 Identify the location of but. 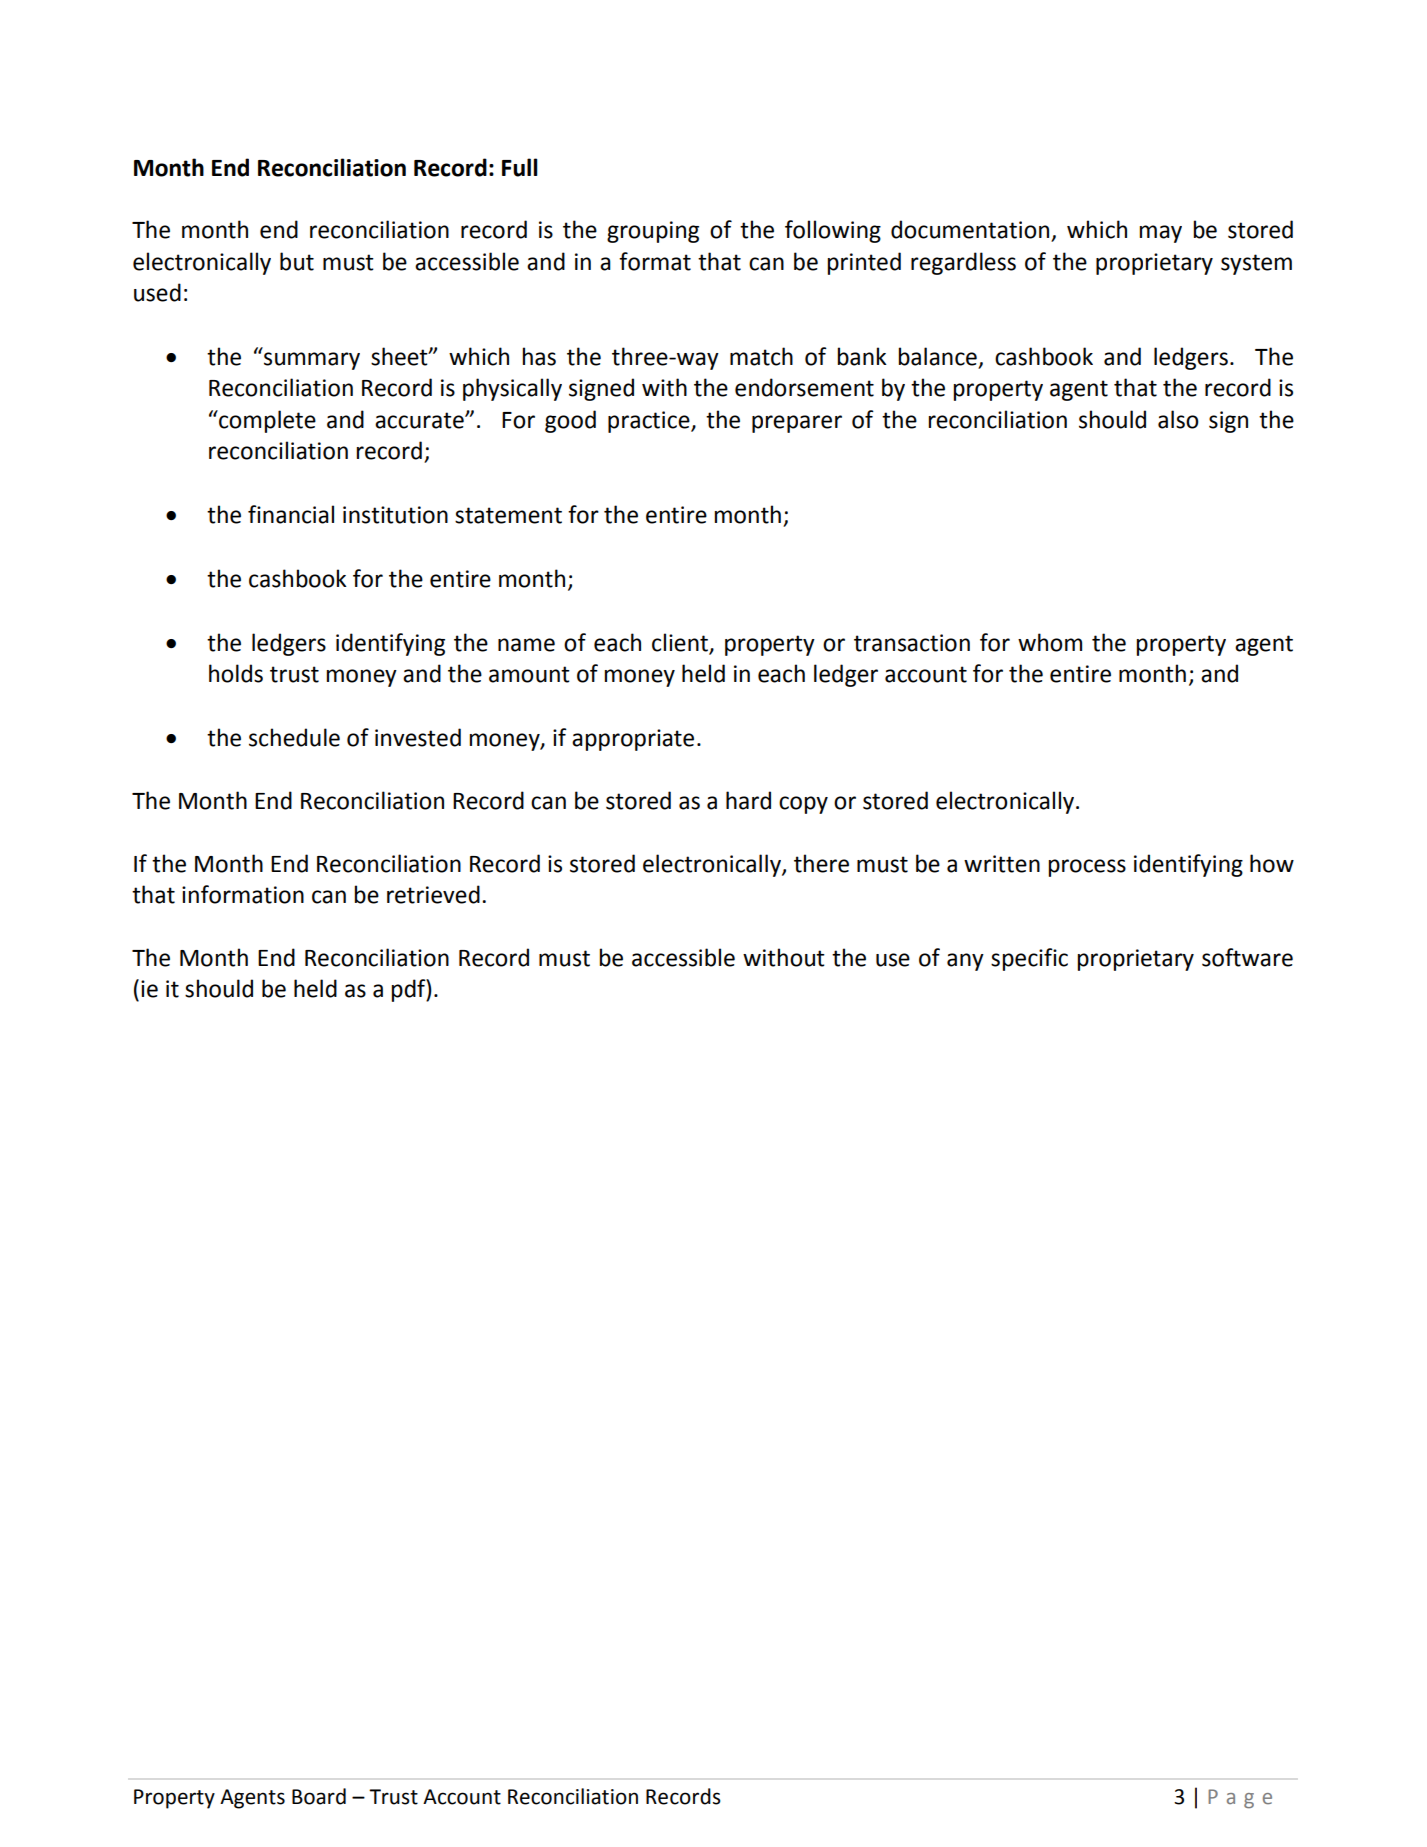
(297, 261).
